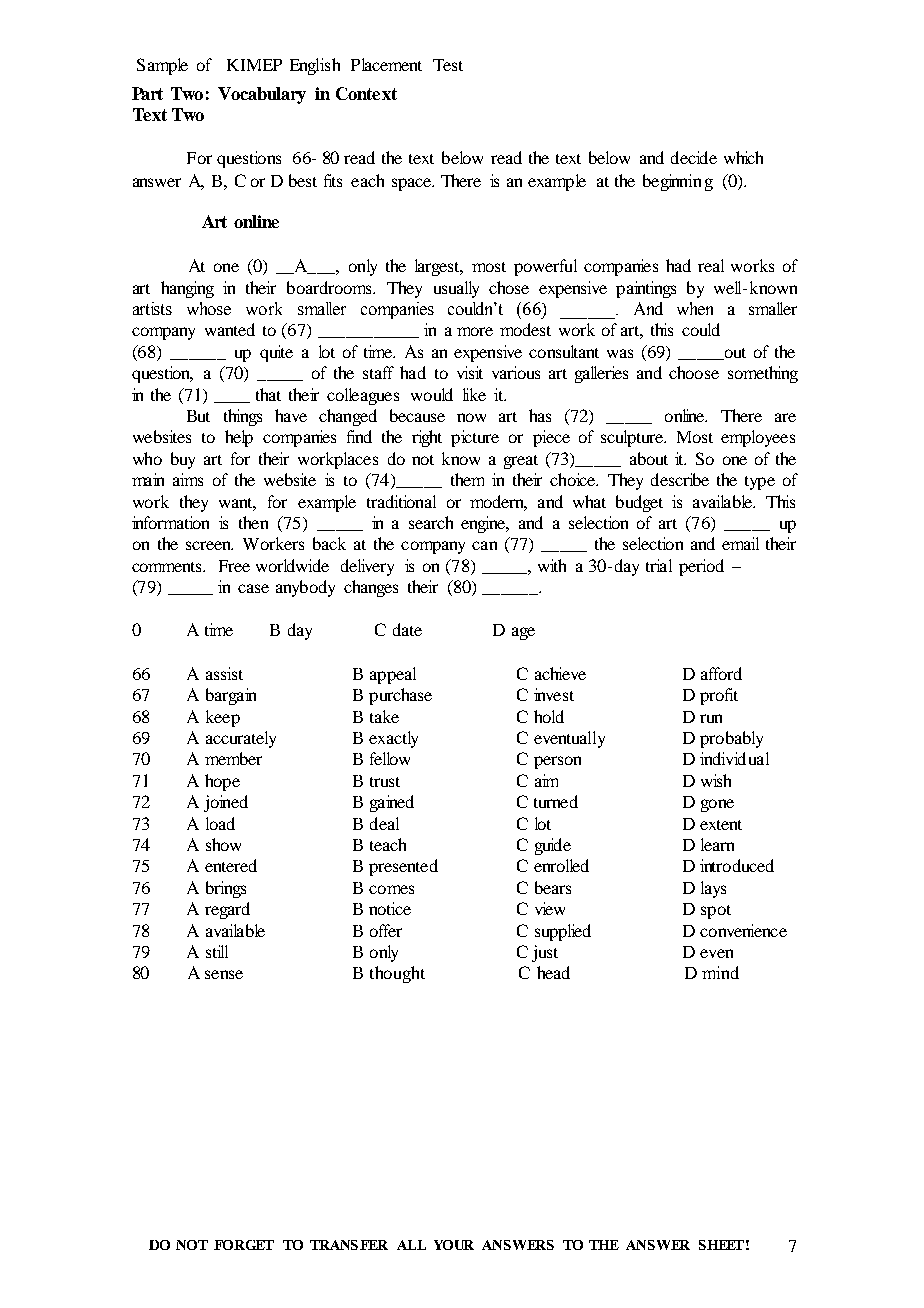  Describe the element at coordinates (244, 1245) in the screenshot. I see `FORGET` at that location.
